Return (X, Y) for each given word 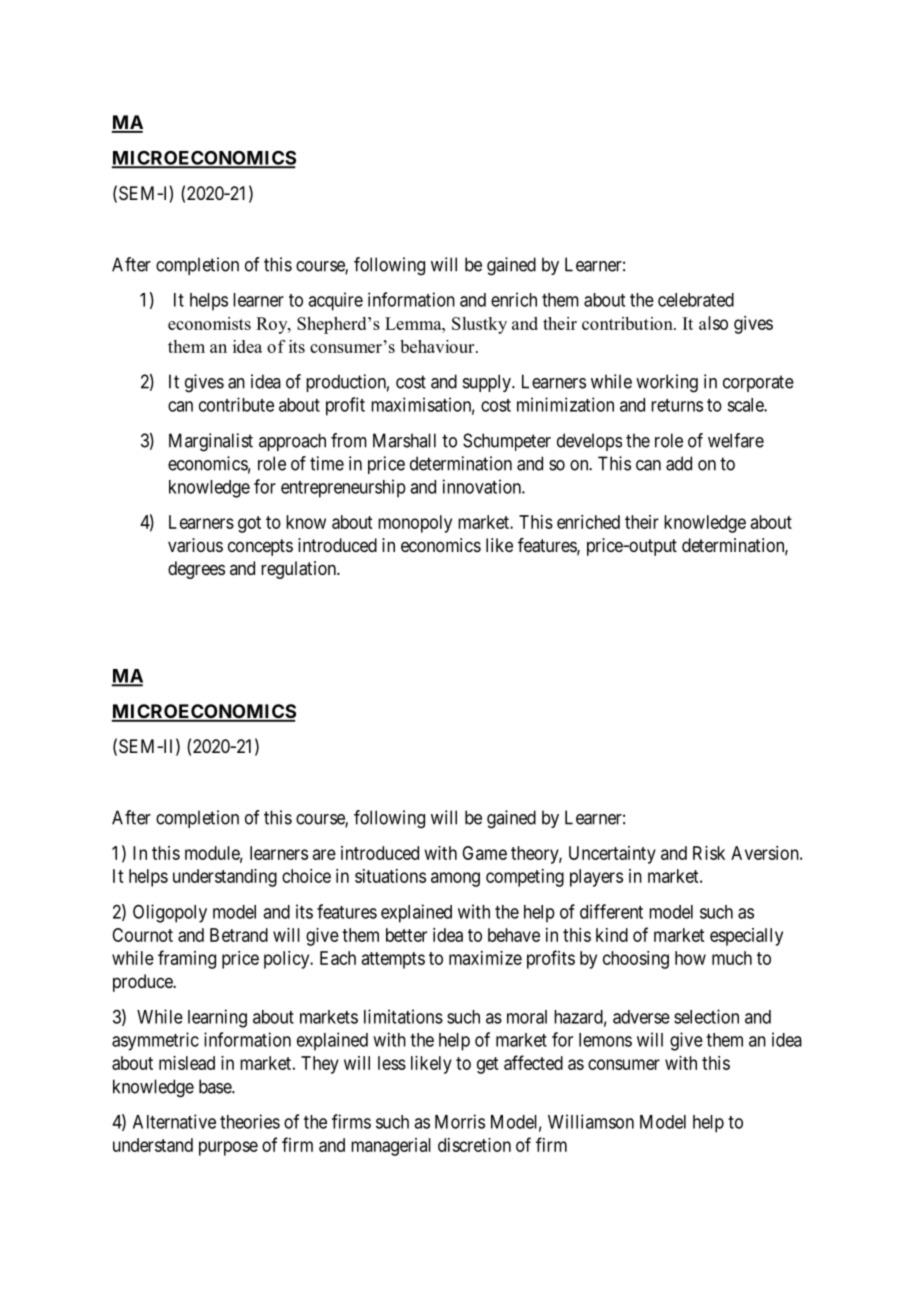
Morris (460, 1121)
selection (706, 1016)
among (455, 879)
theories (250, 1121)
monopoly (415, 524)
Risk (709, 853)
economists (209, 323)
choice (306, 876)
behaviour (438, 346)
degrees (196, 570)
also (713, 323)
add (679, 463)
